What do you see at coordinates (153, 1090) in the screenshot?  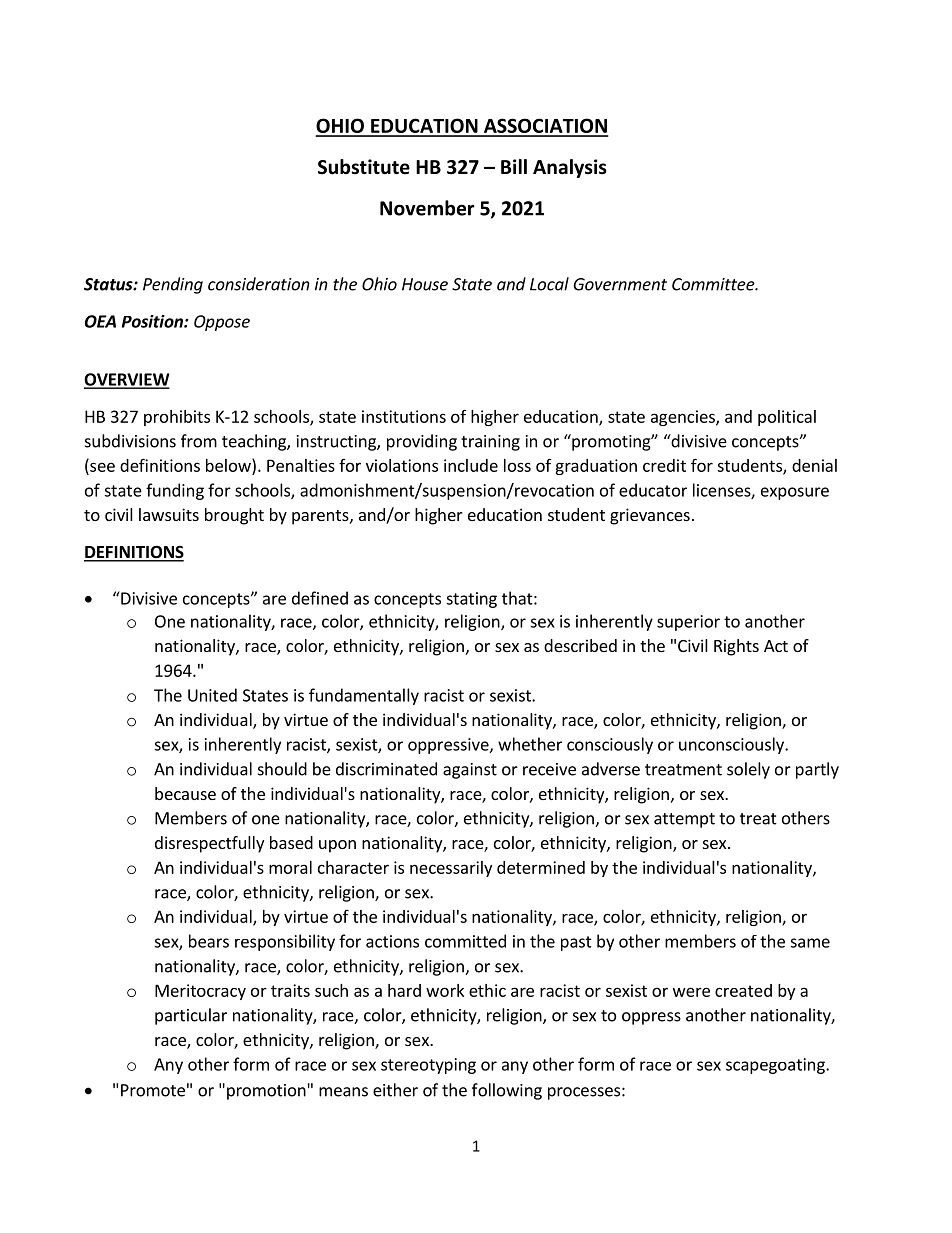 I see `Promote` at bounding box center [153, 1090].
